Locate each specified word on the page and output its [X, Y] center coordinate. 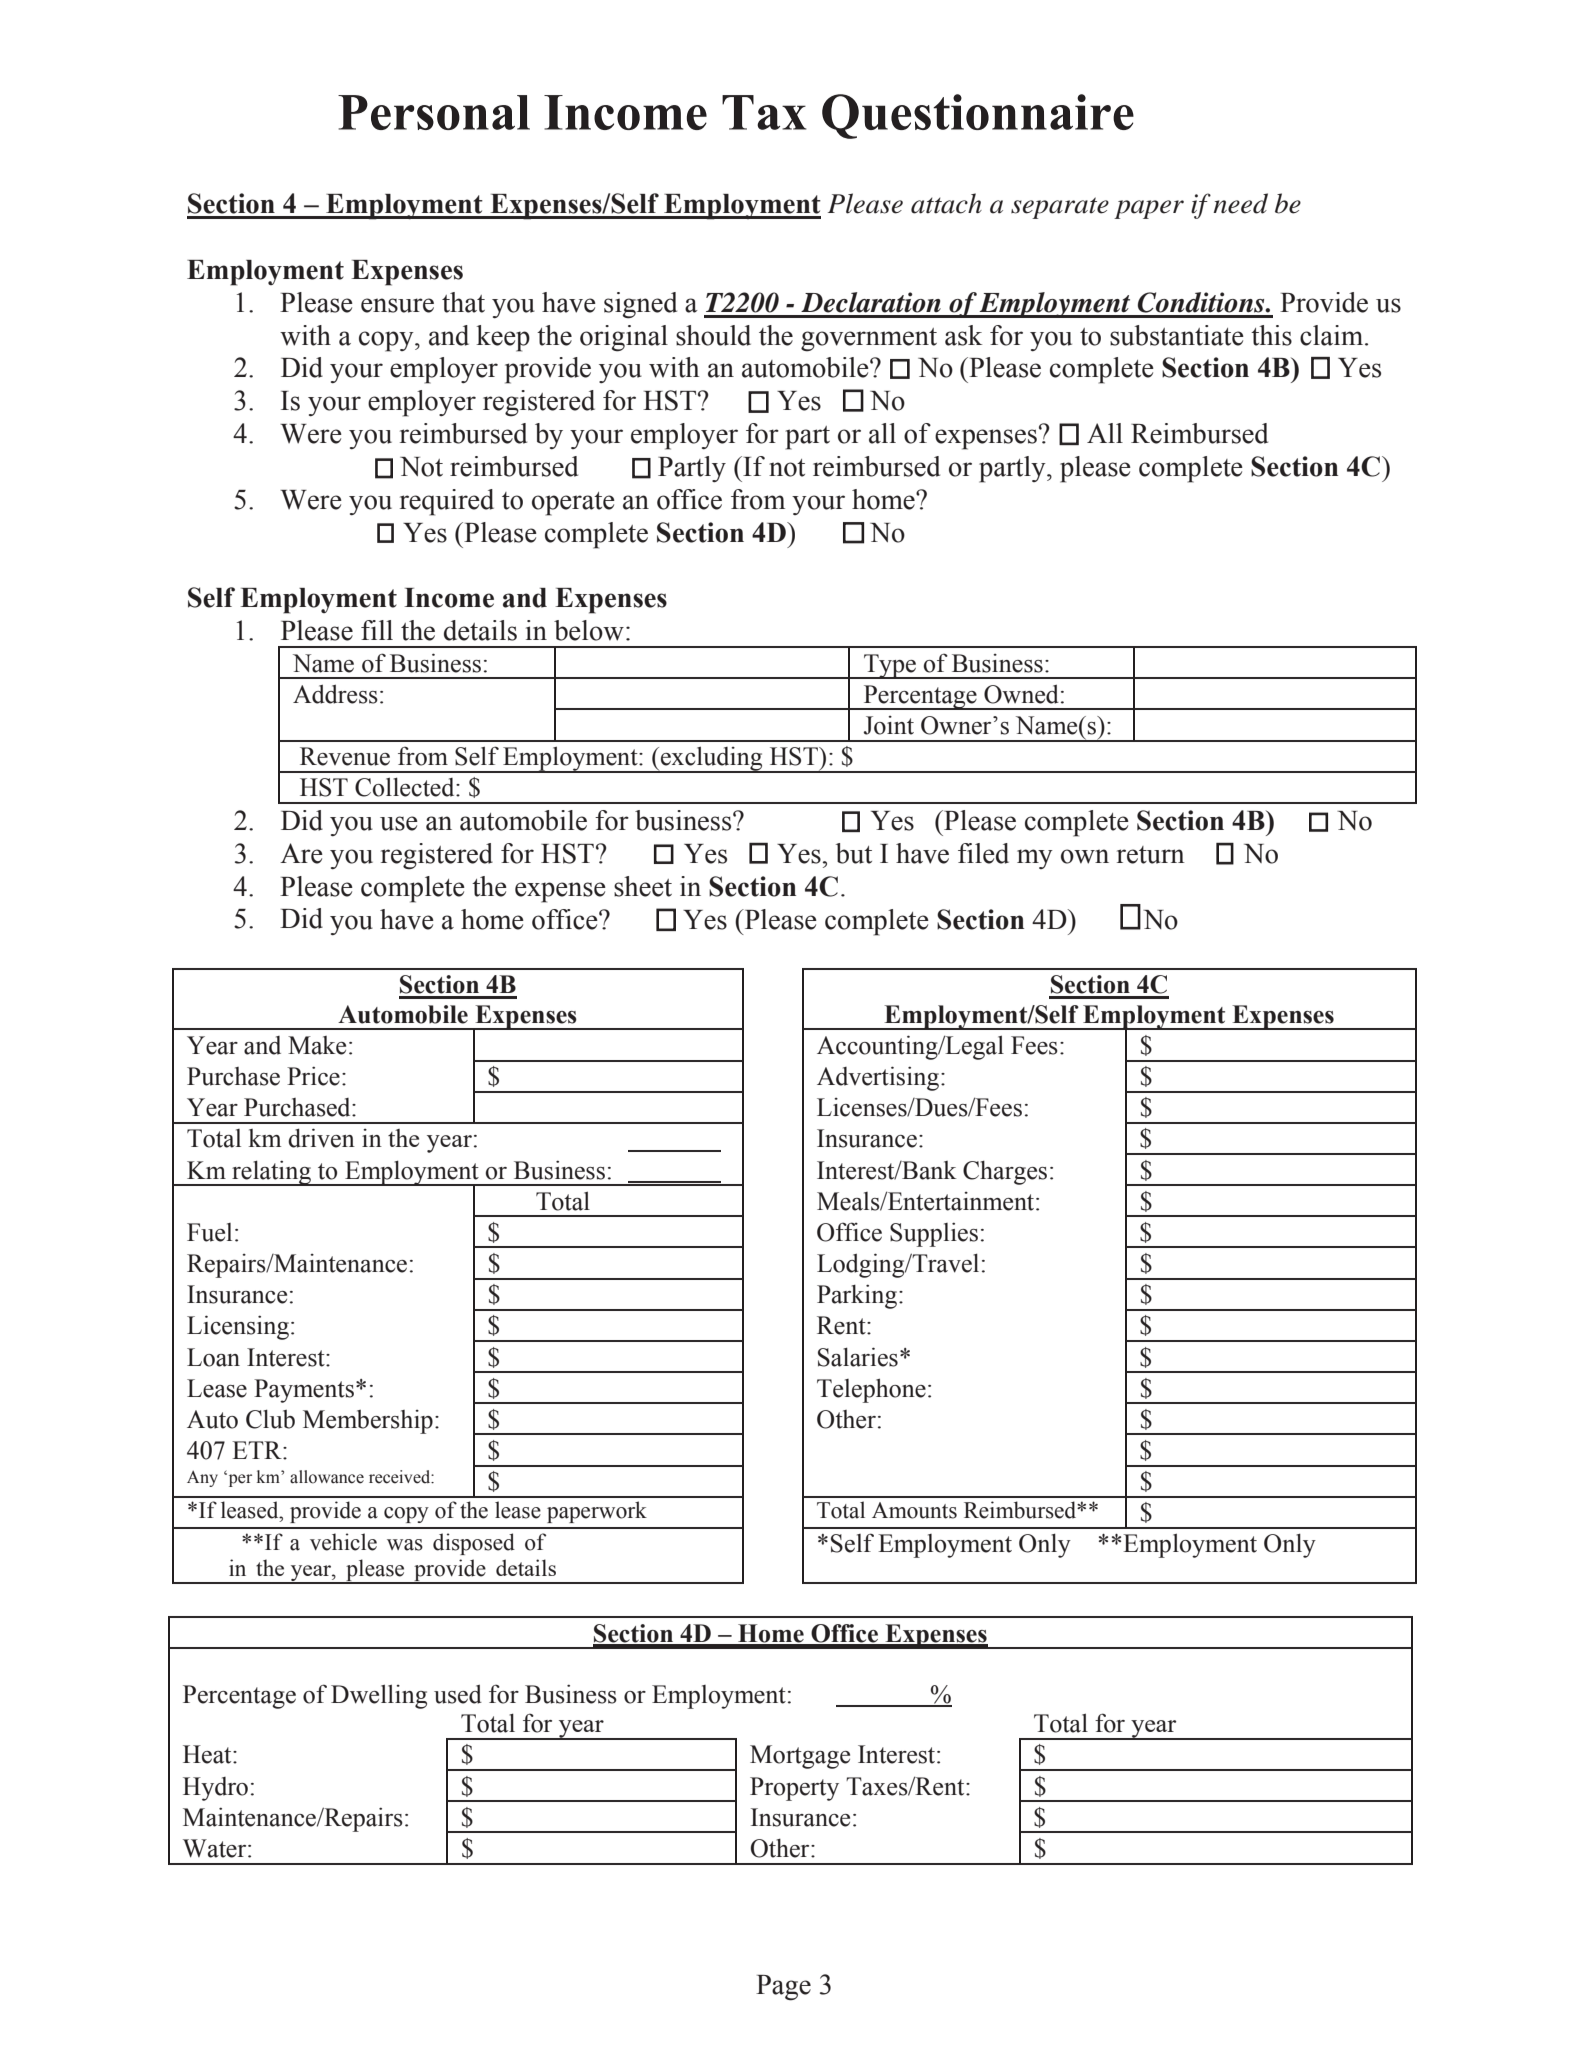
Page [783, 1988]
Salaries [858, 1357]
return [1151, 855]
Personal [434, 112]
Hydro [215, 1789]
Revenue [345, 756]
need [1240, 203]
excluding [712, 759]
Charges [1005, 1173]
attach [946, 203]
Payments [304, 1391]
